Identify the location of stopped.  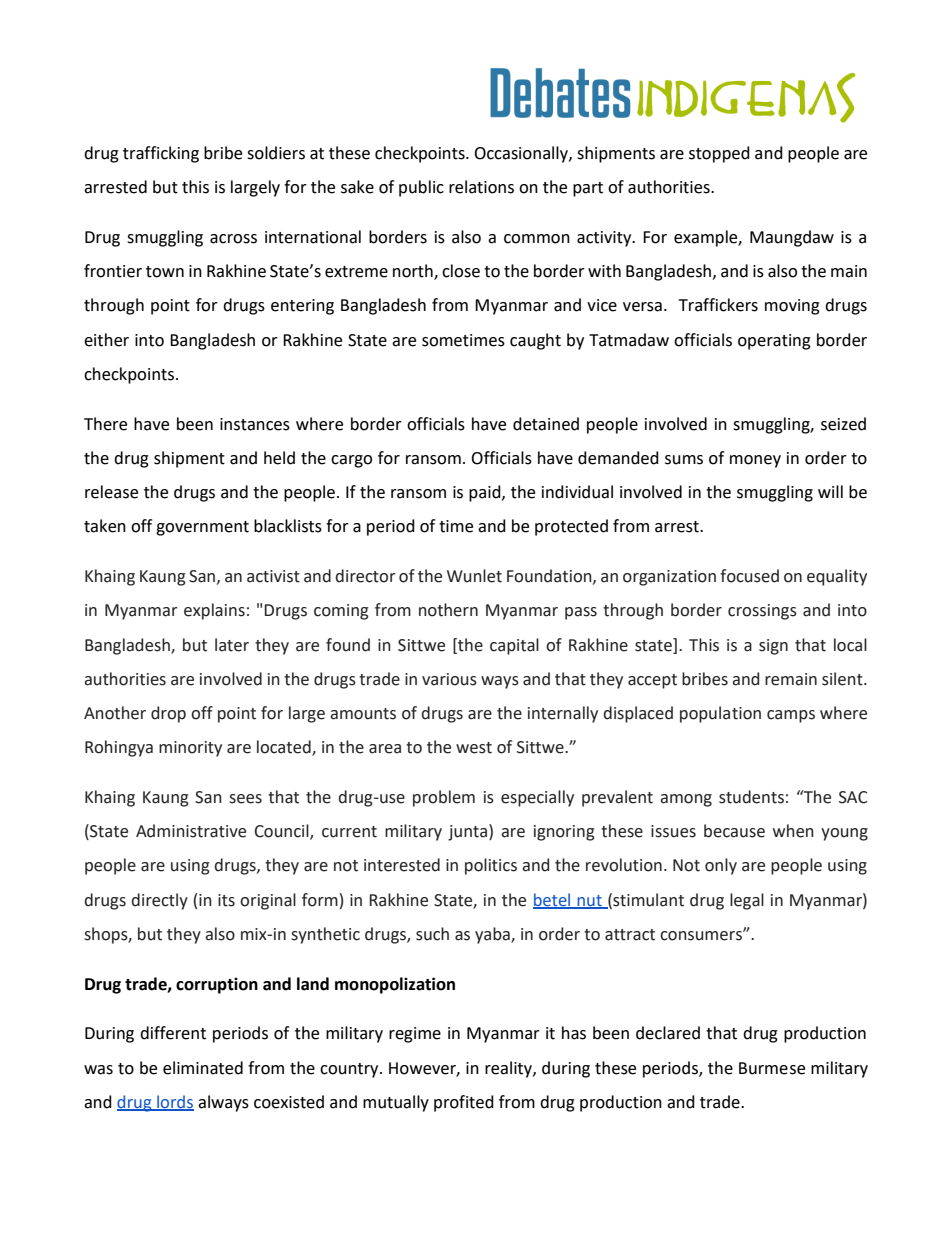
(719, 154).
